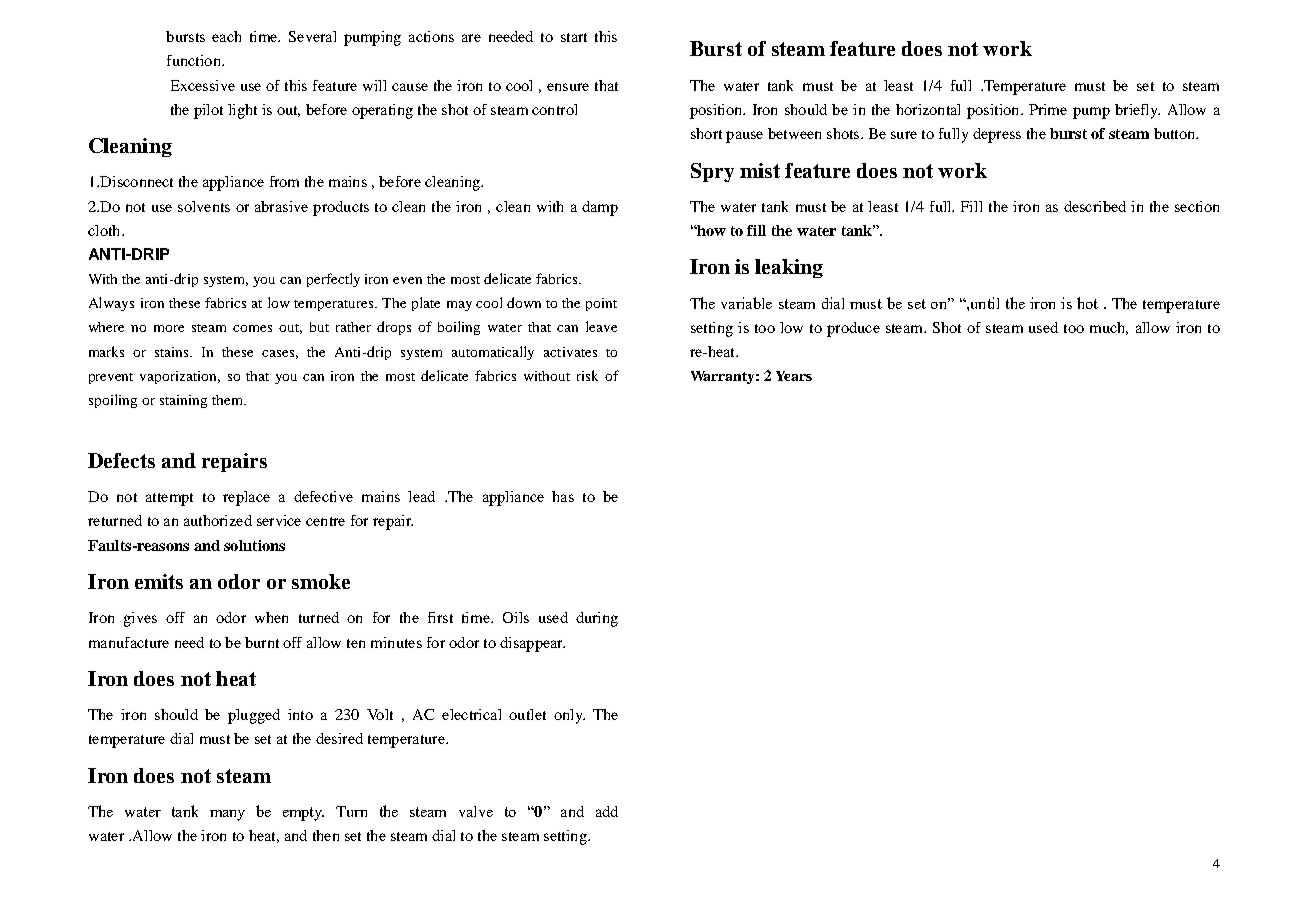 This screenshot has height=924, width=1308. I want to click on Prime, so click(1048, 109).
